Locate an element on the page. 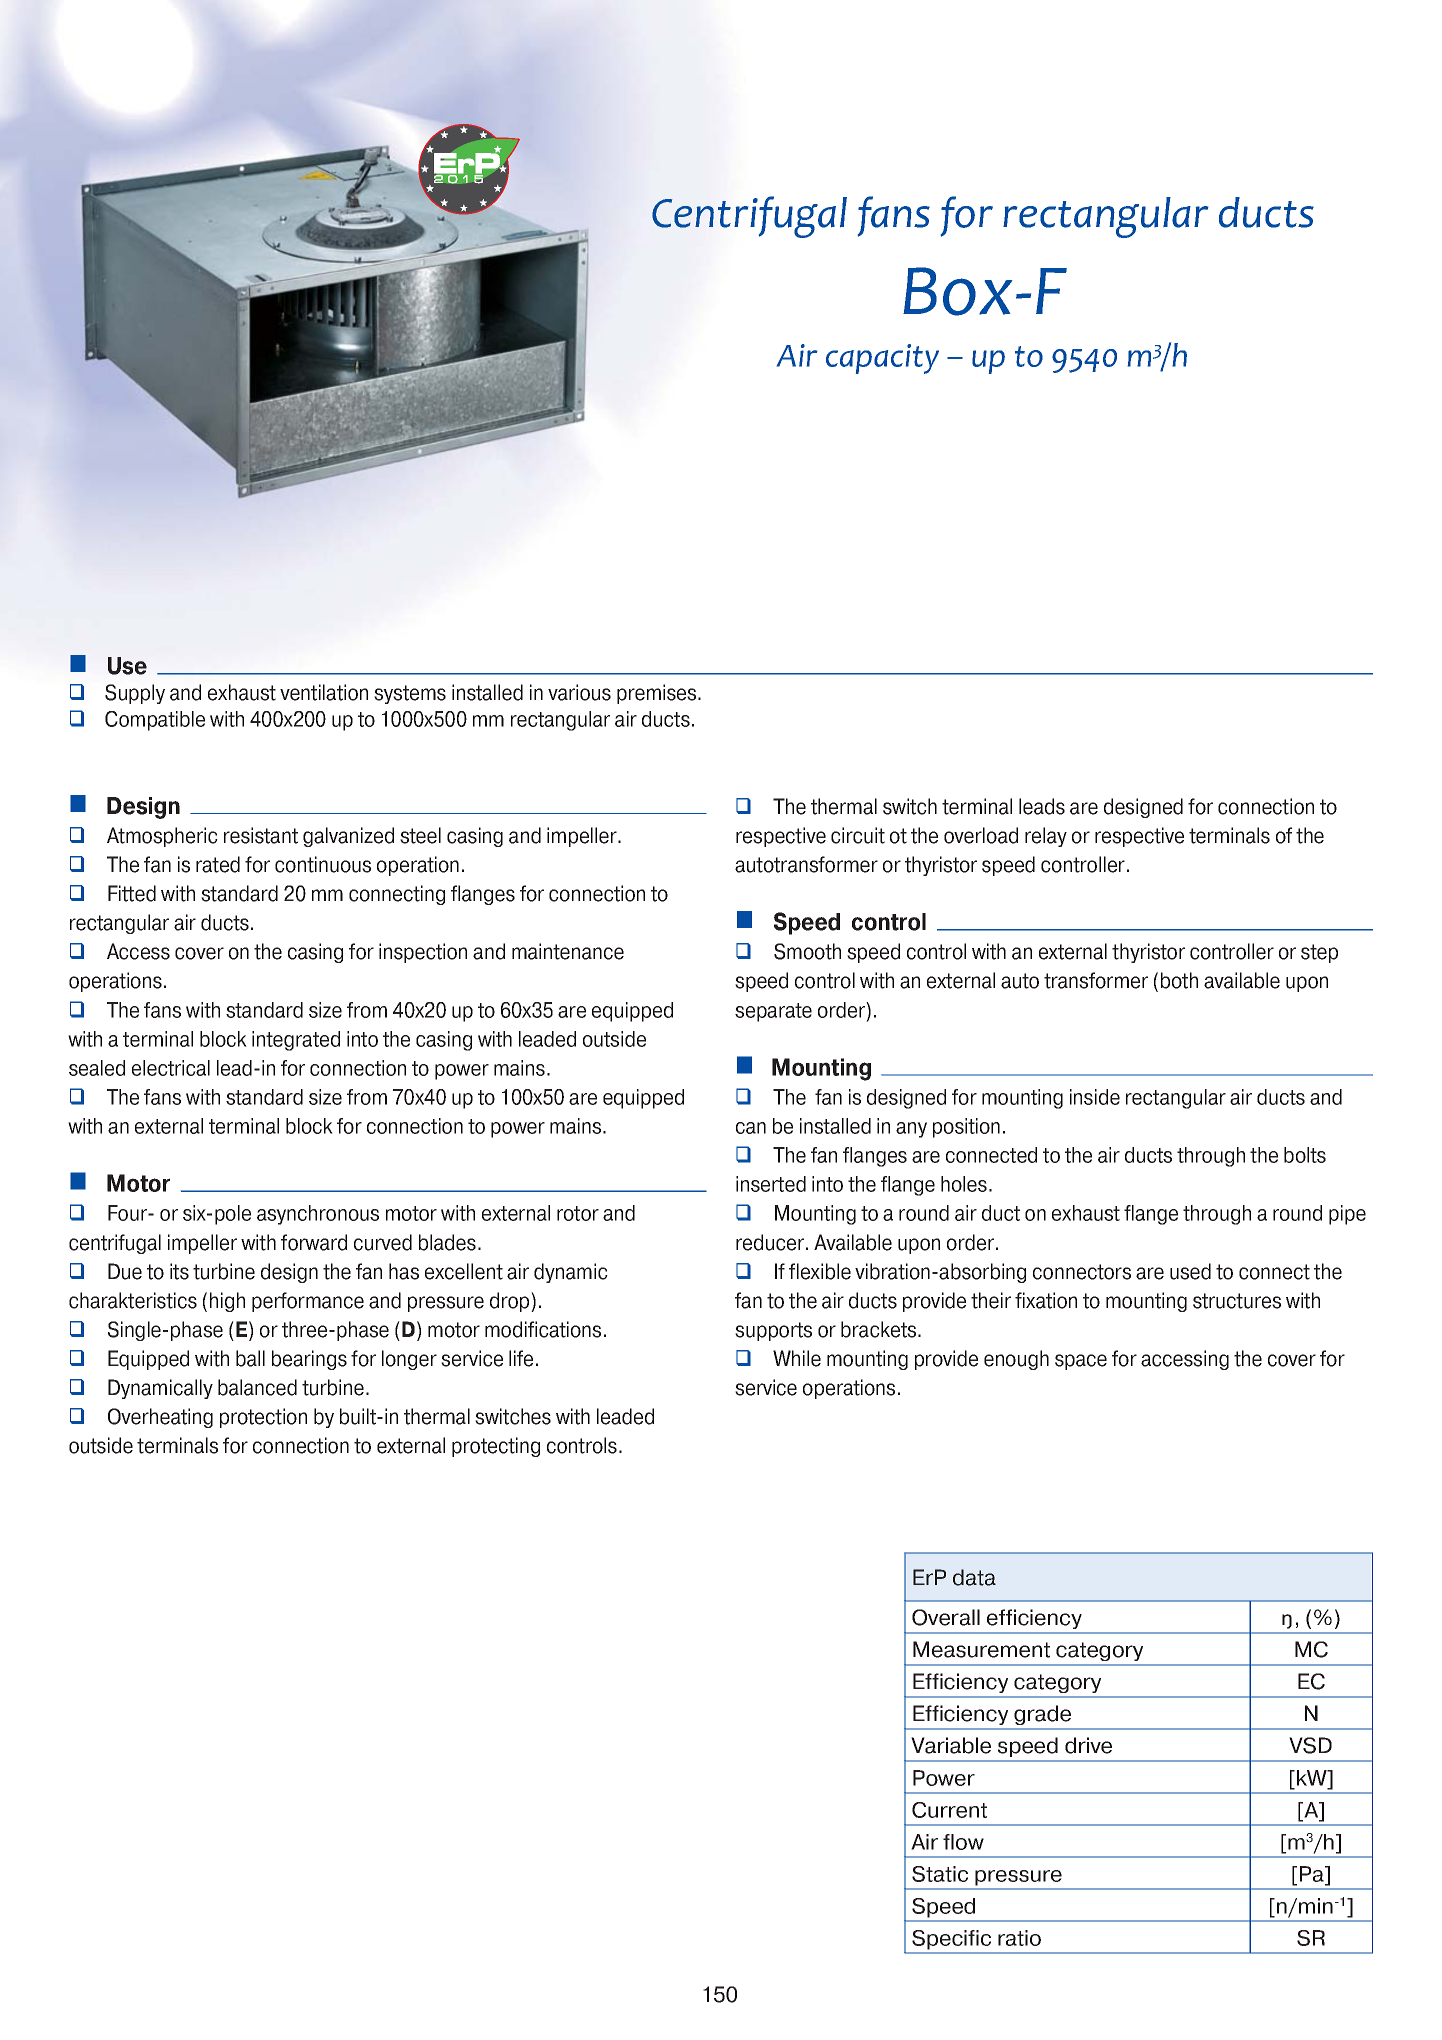 The width and height of the image is (1442, 2040). high is located at coordinates (227, 1302).
